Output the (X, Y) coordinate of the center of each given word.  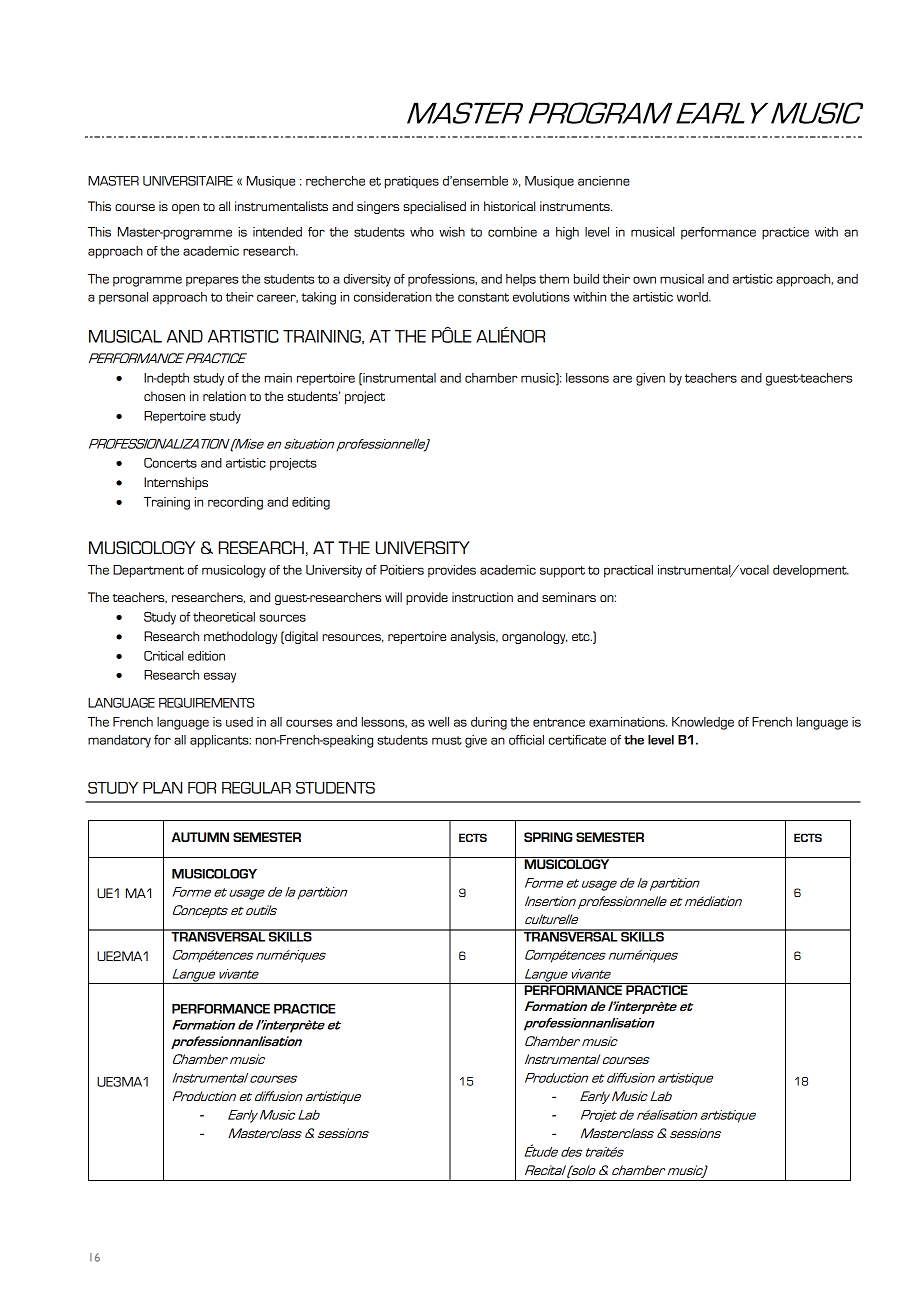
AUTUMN (200, 837)
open (185, 209)
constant (483, 297)
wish (452, 232)
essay (220, 677)
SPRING (548, 837)
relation (224, 396)
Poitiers (402, 570)
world (693, 297)
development (811, 571)
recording (235, 503)
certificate (577, 740)
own (644, 280)
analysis (474, 637)
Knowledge (703, 723)
